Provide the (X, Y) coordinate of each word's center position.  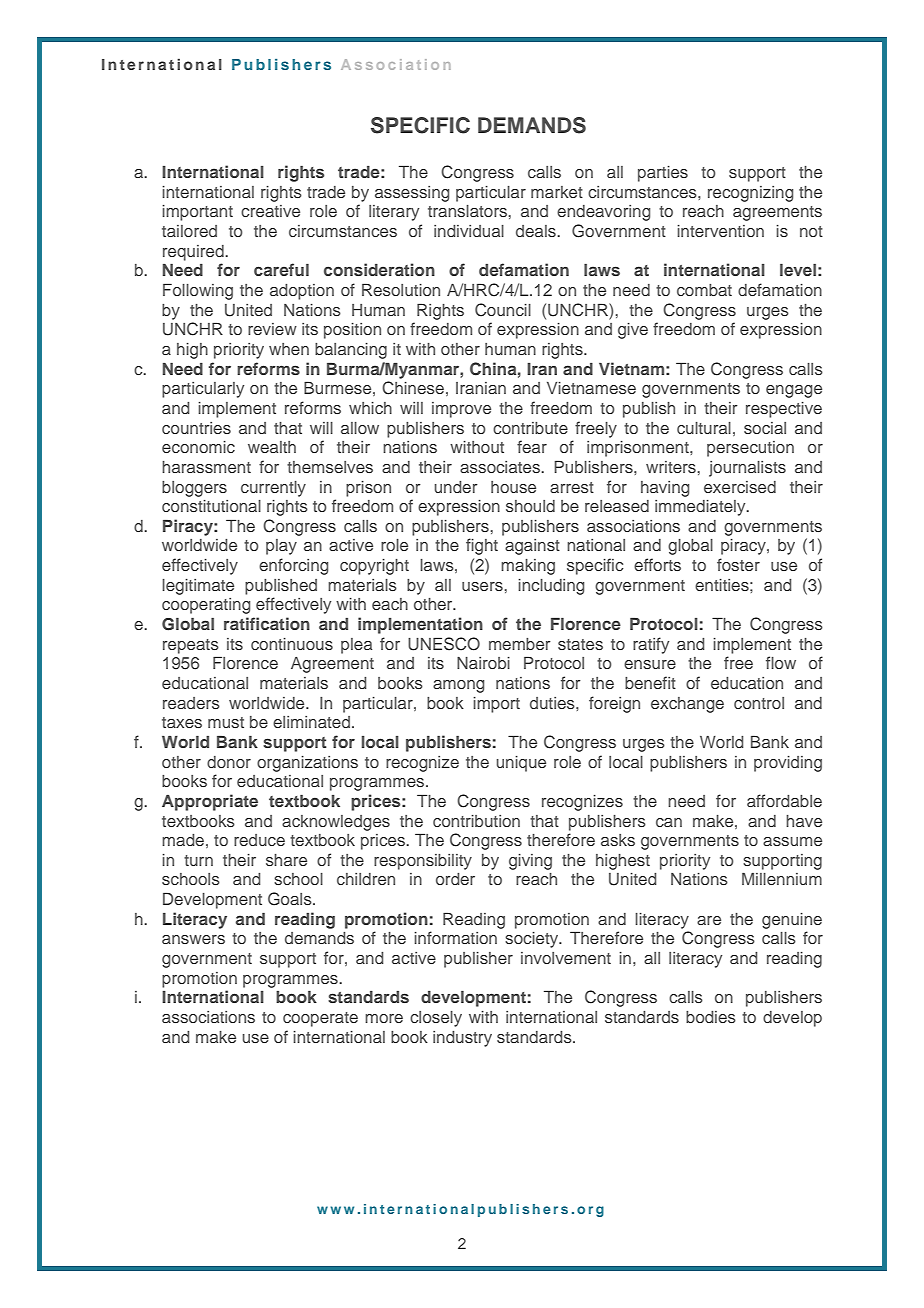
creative (270, 211)
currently (273, 489)
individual (469, 231)
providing (788, 764)
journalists (747, 469)
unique (521, 764)
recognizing (750, 194)
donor (229, 762)
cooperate (320, 1019)
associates (501, 467)
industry (462, 1039)
